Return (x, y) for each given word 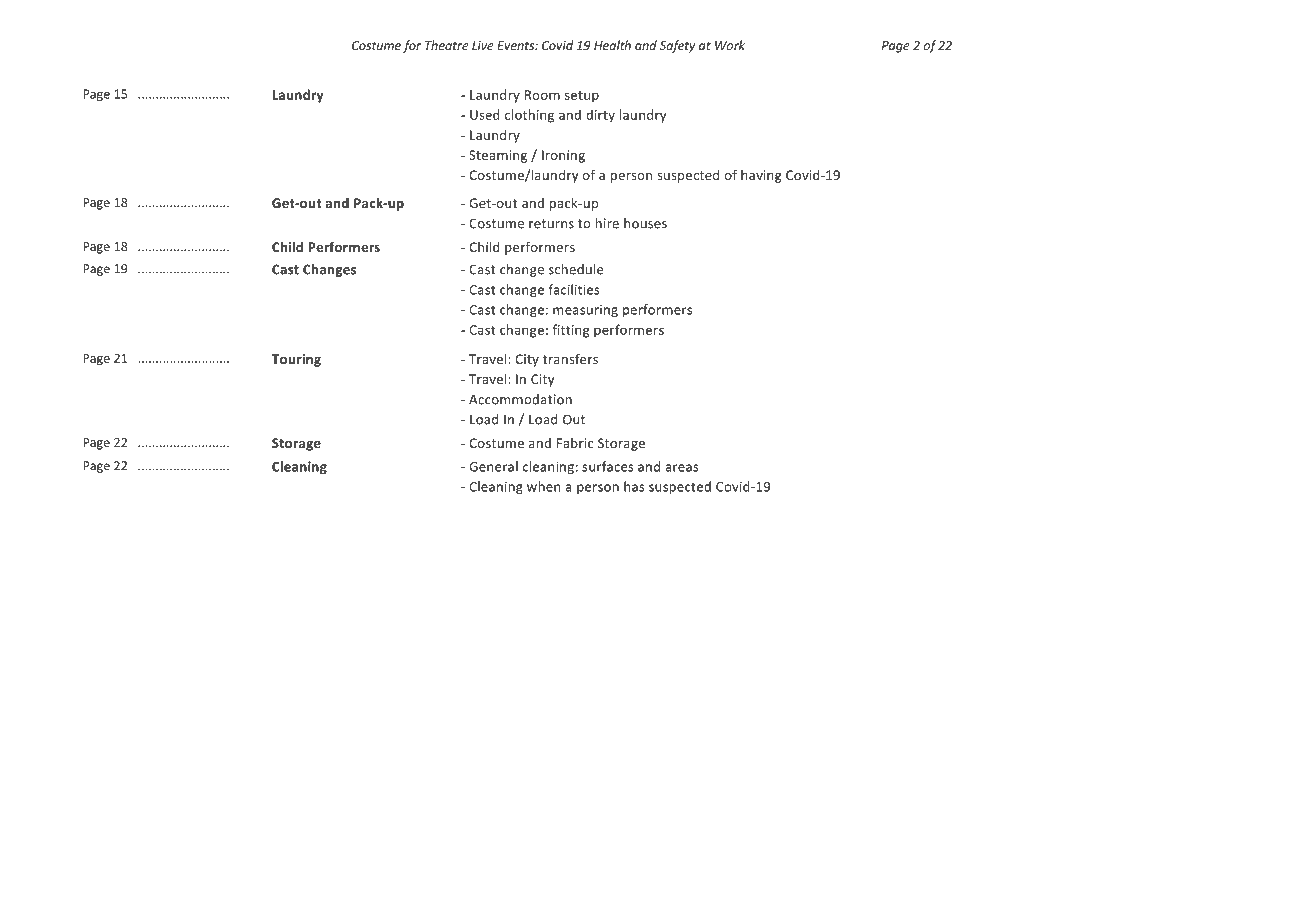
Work (730, 45)
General (493, 466)
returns (551, 224)
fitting (571, 331)
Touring (296, 360)
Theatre (447, 45)
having (761, 176)
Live (483, 45)
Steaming (498, 156)
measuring (585, 311)
